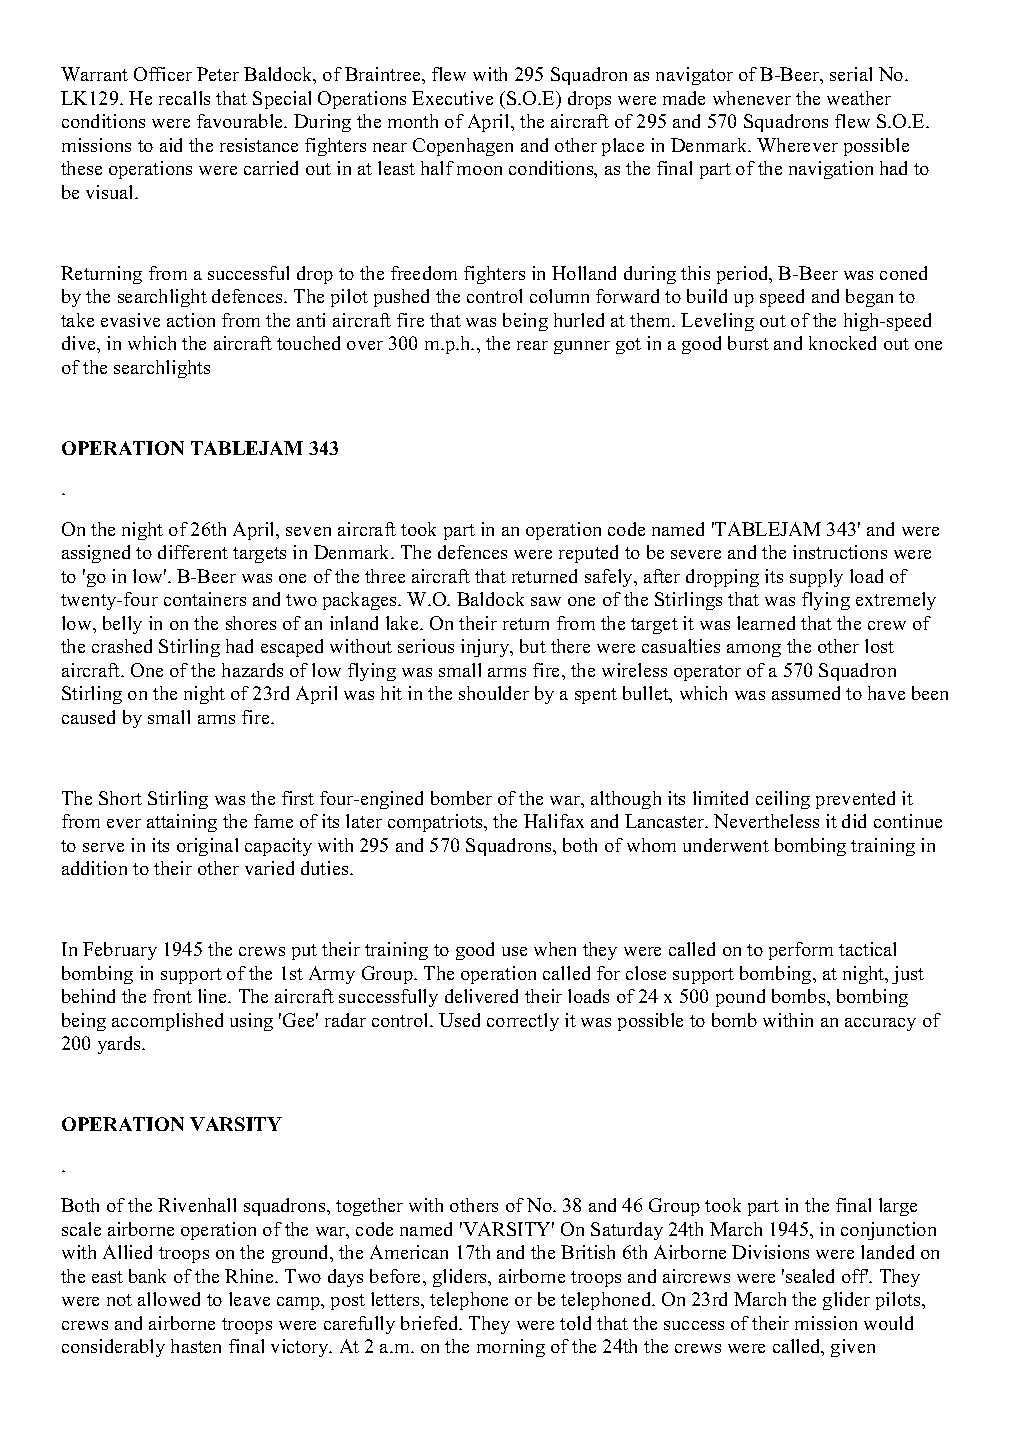 The height and width of the document is (1434, 1014). What do you see at coordinates (810, 1276) in the document?
I see `sealed` at bounding box center [810, 1276].
